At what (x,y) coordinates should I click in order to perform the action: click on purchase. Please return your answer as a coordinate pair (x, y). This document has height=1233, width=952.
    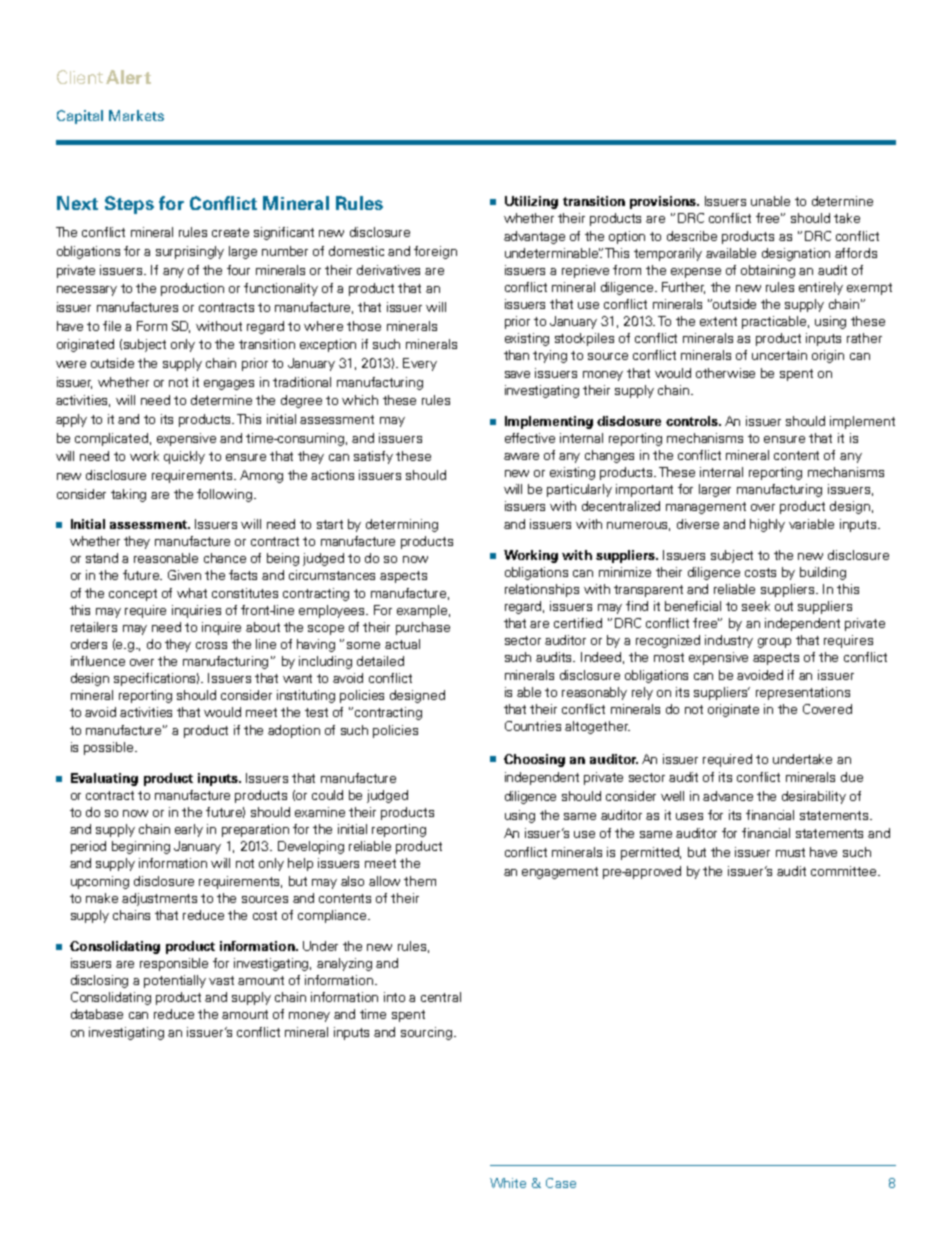
    Looking at the image, I should click on (423, 628).
